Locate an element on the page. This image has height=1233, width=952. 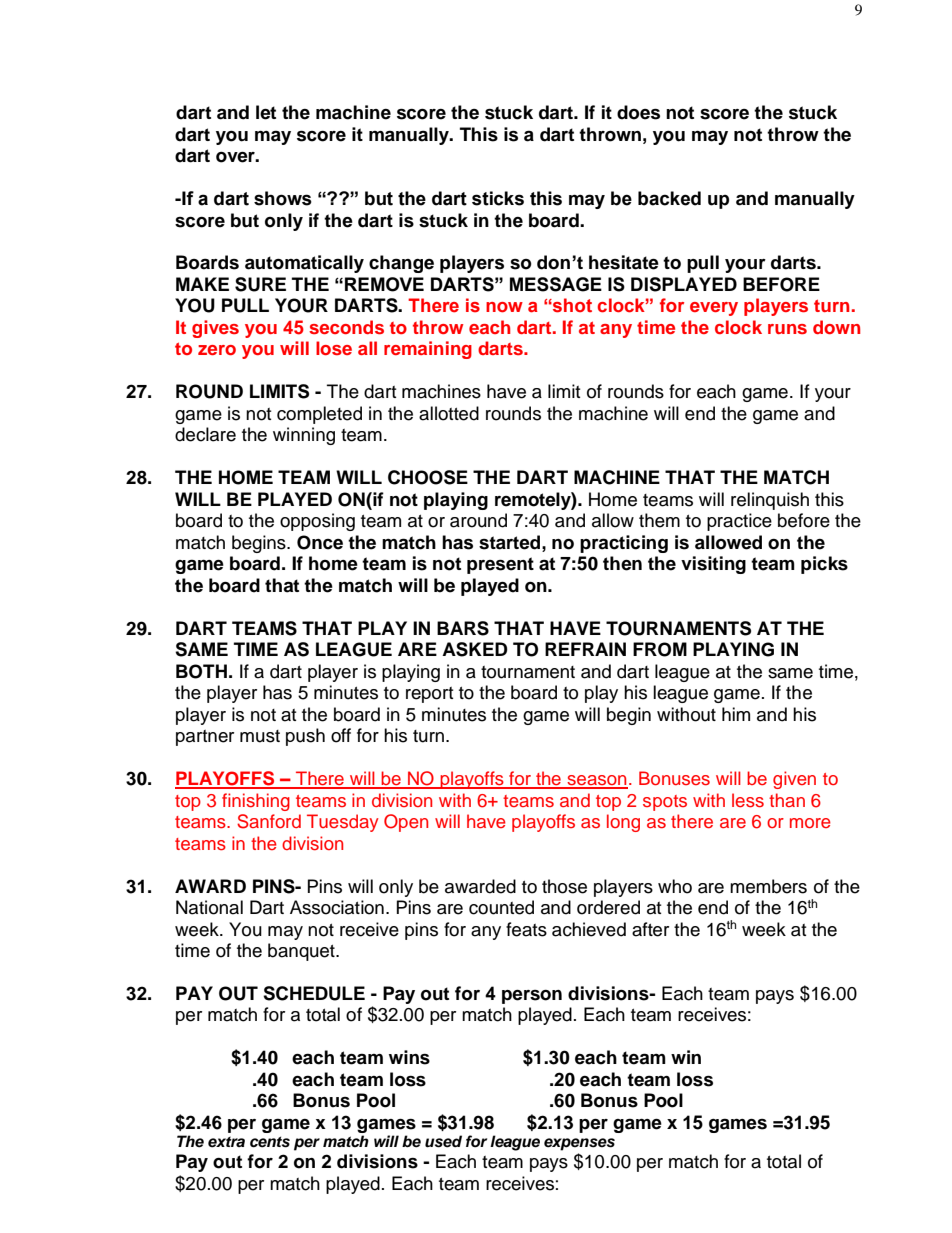
backed is located at coordinates (669, 198).
